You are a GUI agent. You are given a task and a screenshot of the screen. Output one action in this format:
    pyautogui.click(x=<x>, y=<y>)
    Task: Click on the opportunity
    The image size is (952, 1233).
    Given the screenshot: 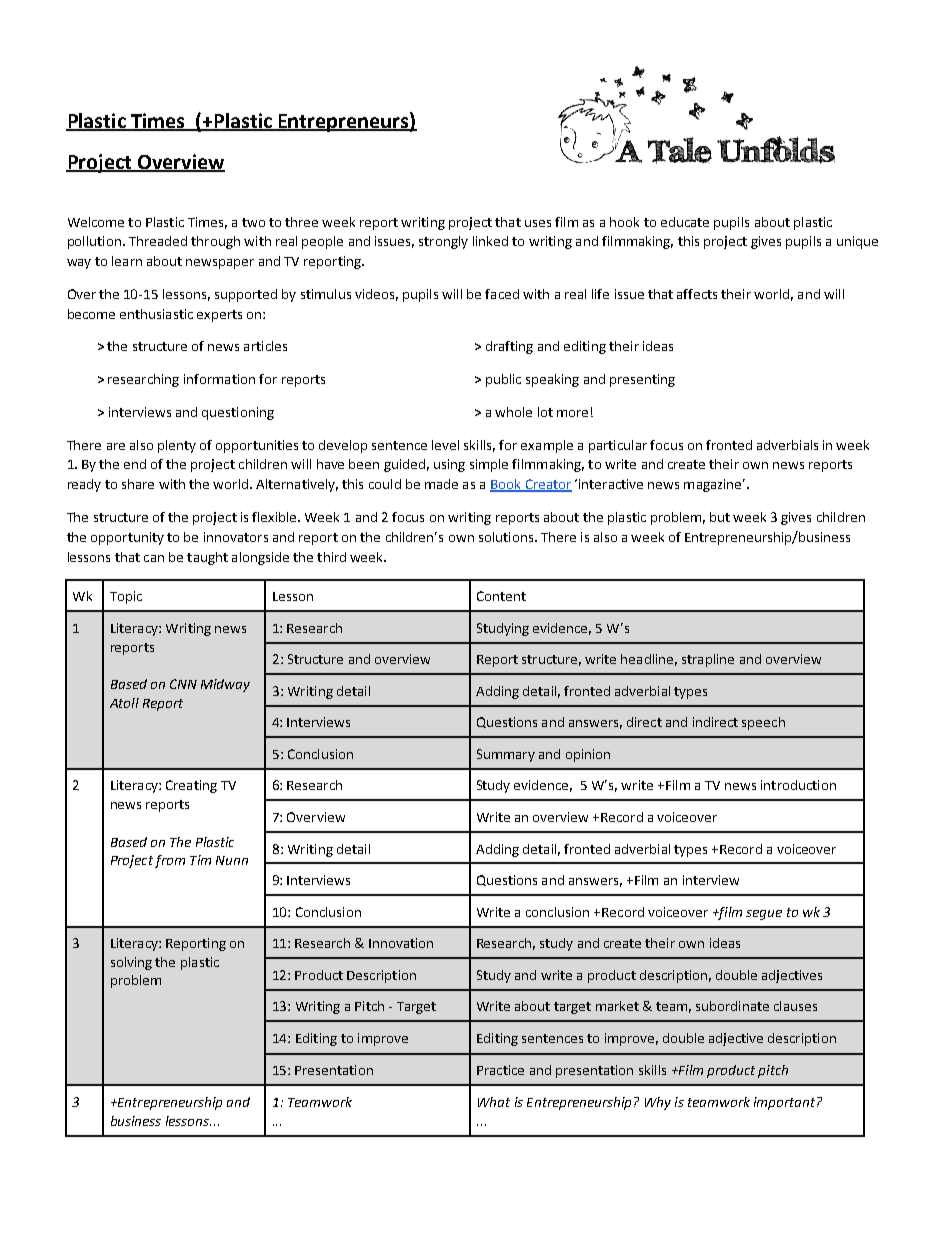 What is the action you would take?
    pyautogui.click(x=127, y=538)
